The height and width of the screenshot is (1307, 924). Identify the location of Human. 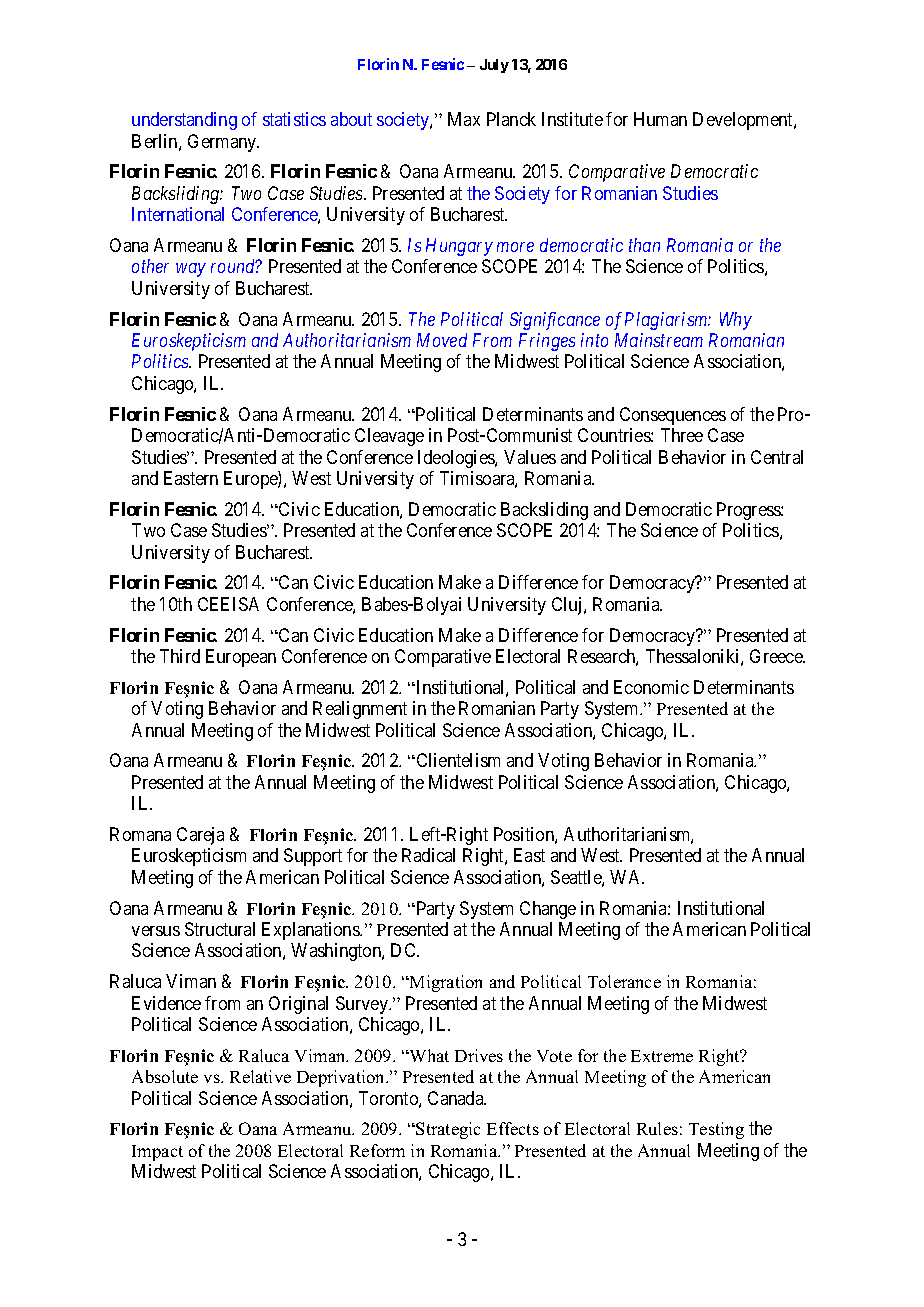
(660, 119).
